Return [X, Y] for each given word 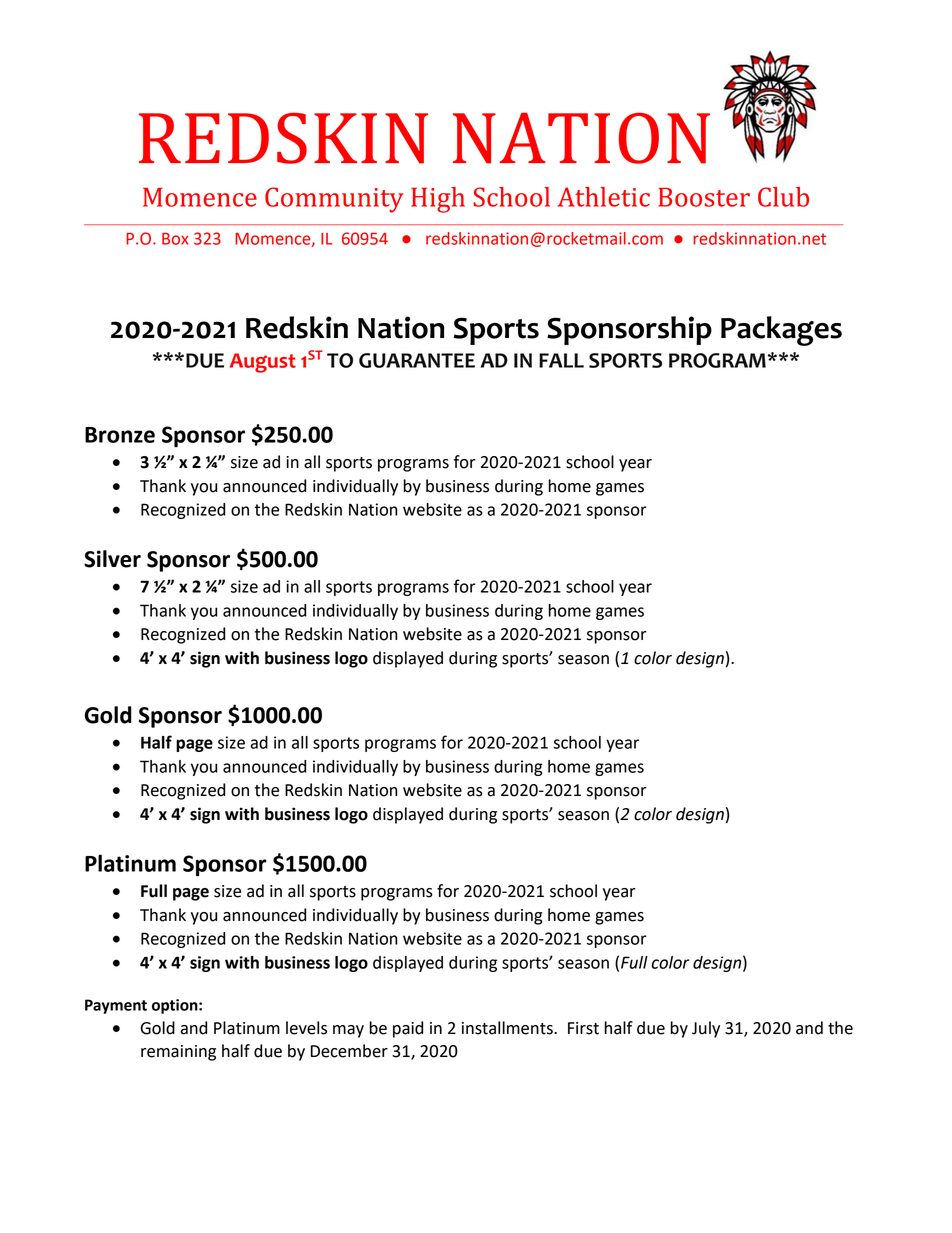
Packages [781, 331]
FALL [561, 360]
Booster [704, 197]
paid [408, 1029]
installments [508, 1028]
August [263, 363]
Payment [116, 1006]
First [583, 1028]
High [438, 200]
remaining [178, 1053]
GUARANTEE [417, 360]
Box [175, 239]
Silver [112, 559]
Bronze [120, 435]
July [706, 1029]
